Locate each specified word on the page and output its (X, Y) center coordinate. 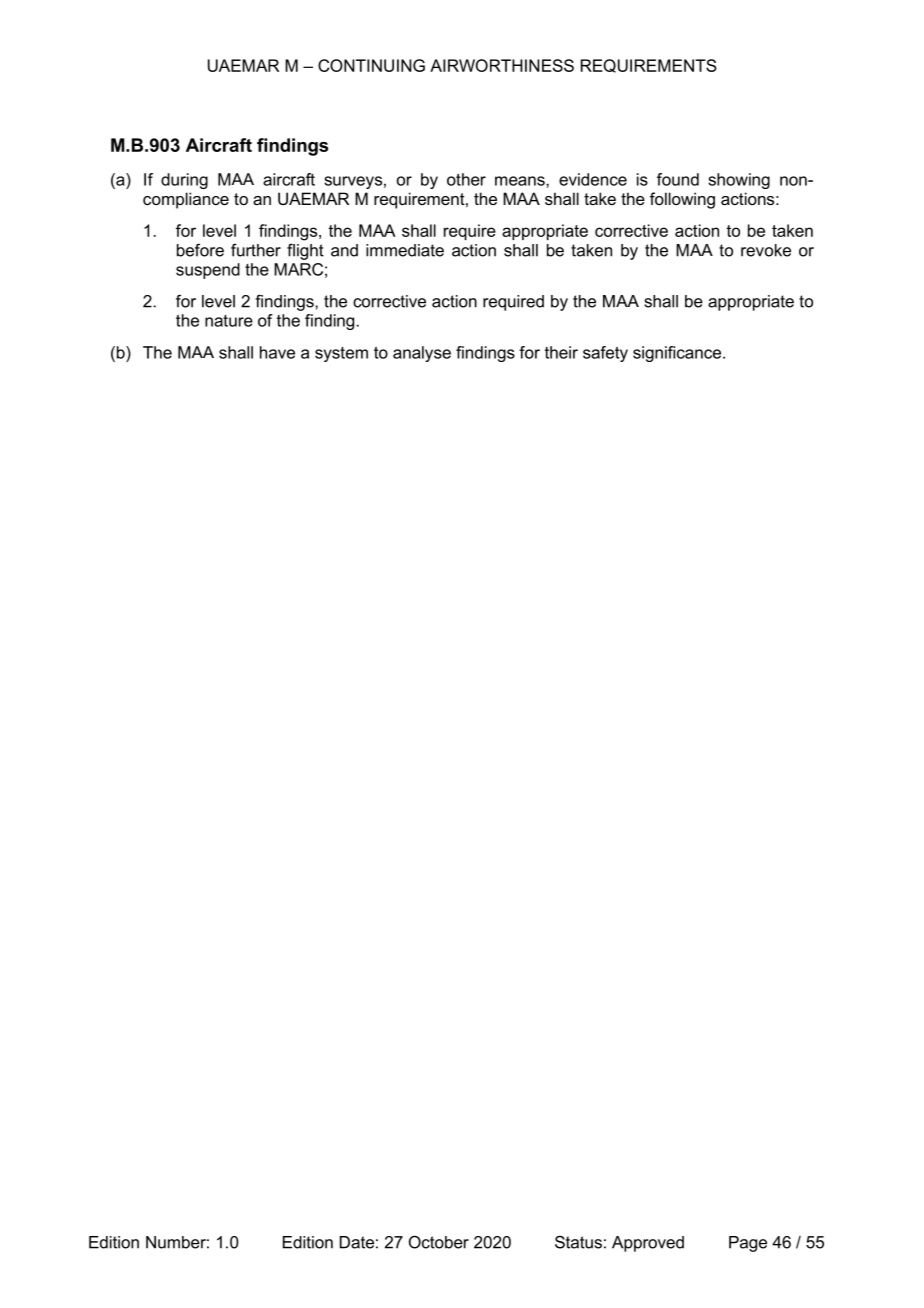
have (277, 352)
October (439, 1242)
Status (578, 1242)
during (184, 181)
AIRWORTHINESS (502, 65)
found (678, 179)
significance (678, 354)
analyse (422, 354)
